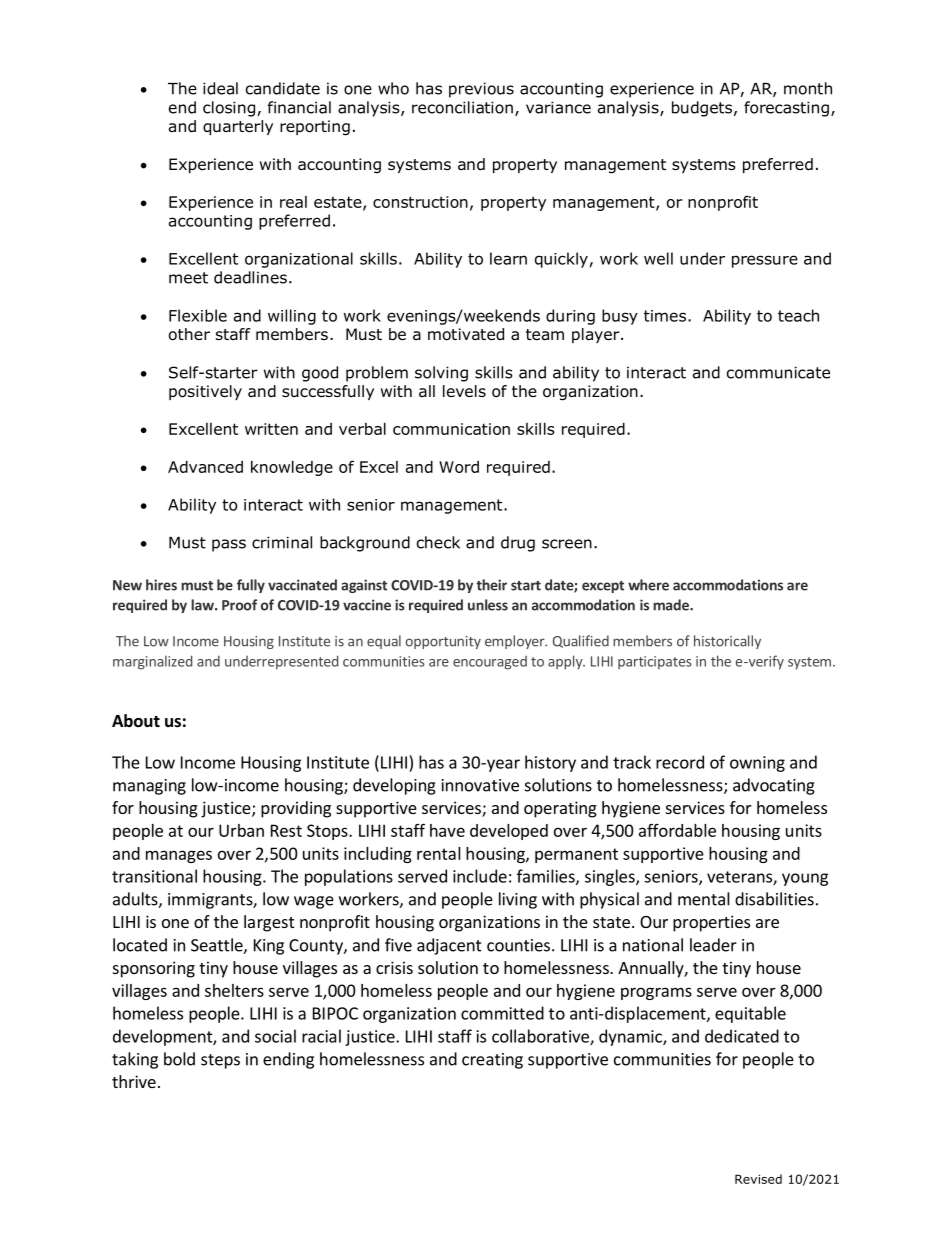 This screenshot has height=1233, width=952. What do you see at coordinates (703, 109) in the screenshot?
I see `budgets` at bounding box center [703, 109].
